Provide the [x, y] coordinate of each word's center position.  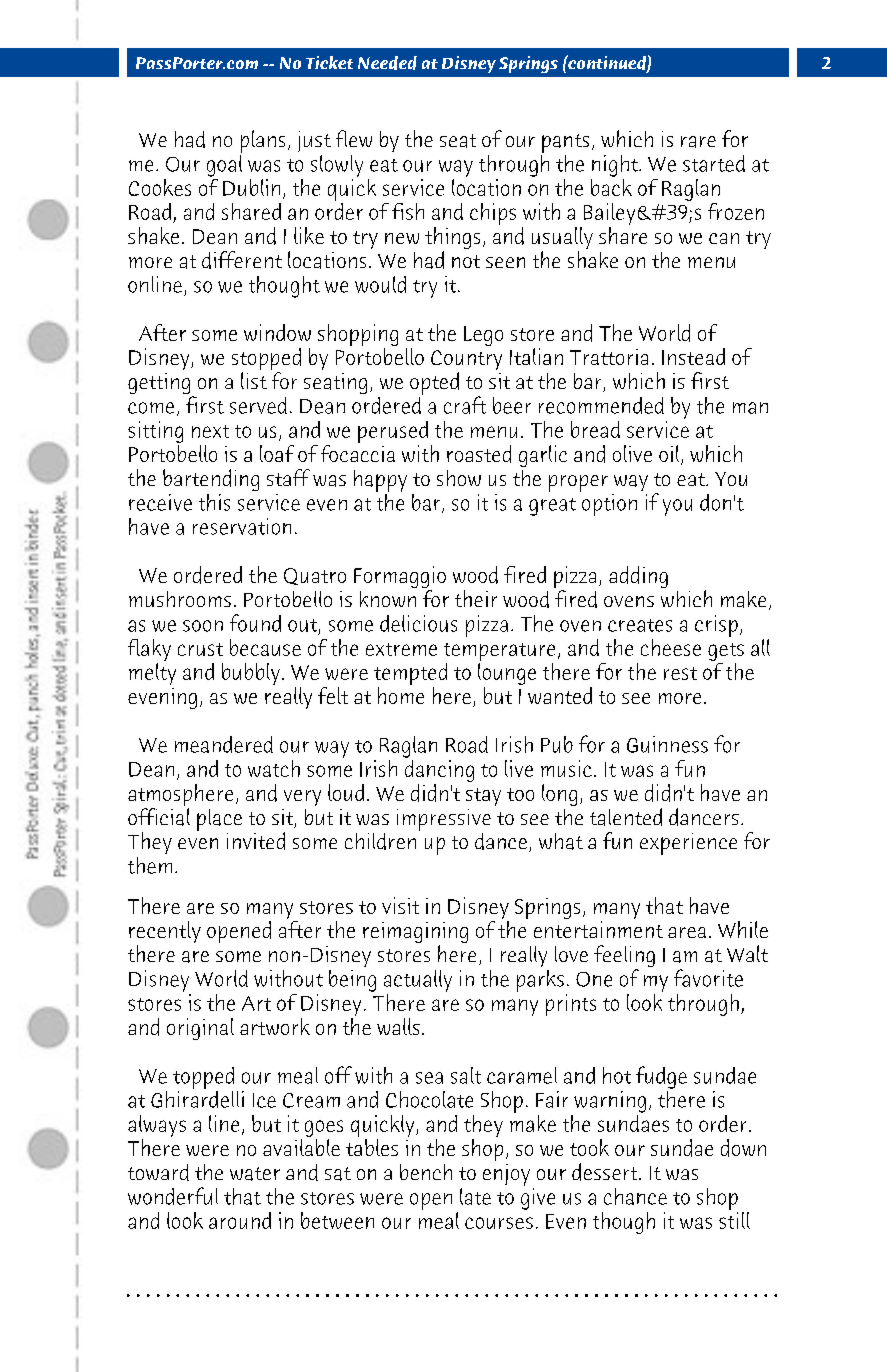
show [459, 478]
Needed [387, 63]
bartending [211, 480]
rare [698, 142]
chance [635, 1196]
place [219, 820]
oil [670, 455]
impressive [444, 820]
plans [263, 141]
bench [426, 1172]
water [255, 1174]
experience [688, 844]
